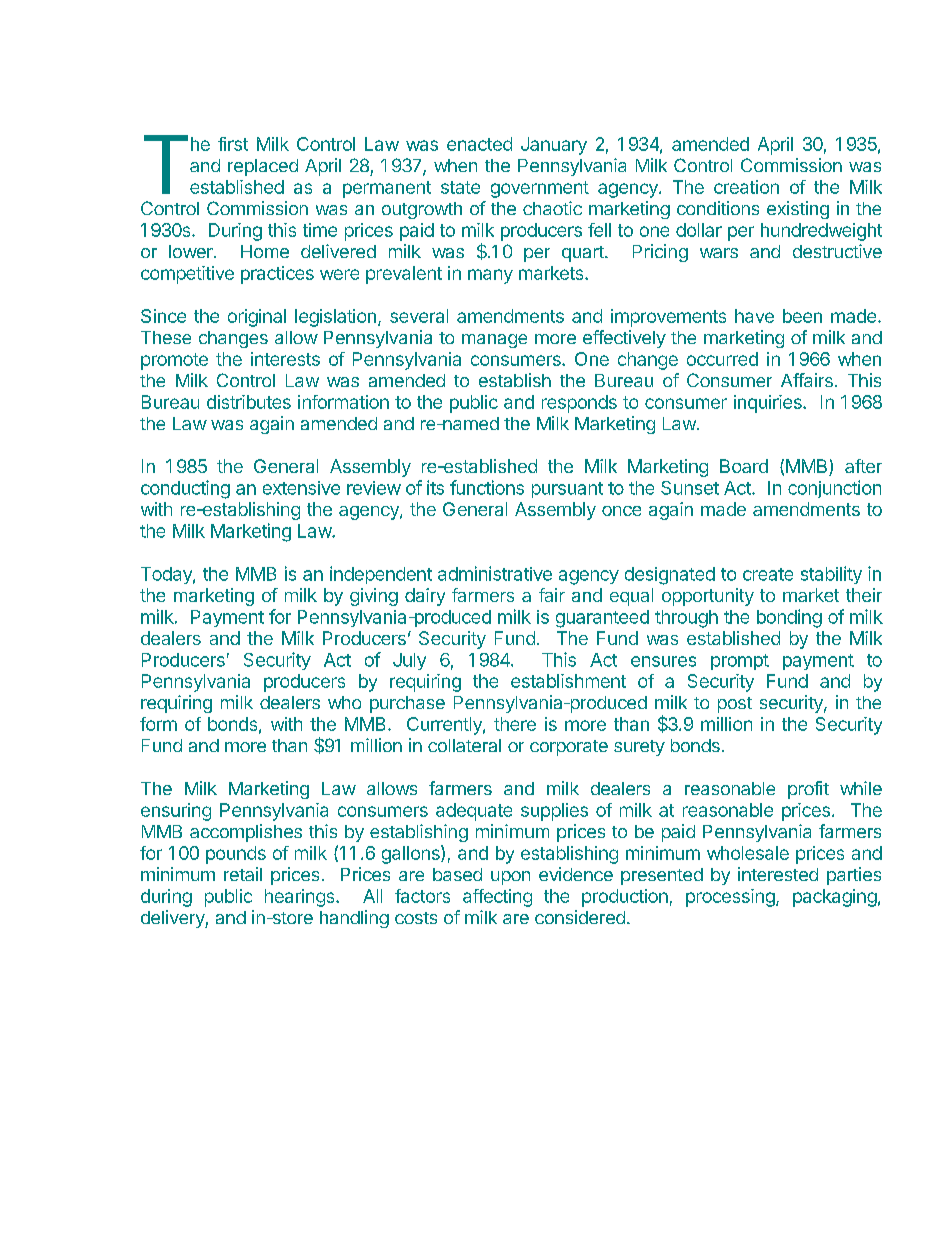 Image resolution: width=952 pixels, height=1233 pixels. What do you see at coordinates (249, 402) in the document?
I see `distributes` at bounding box center [249, 402].
